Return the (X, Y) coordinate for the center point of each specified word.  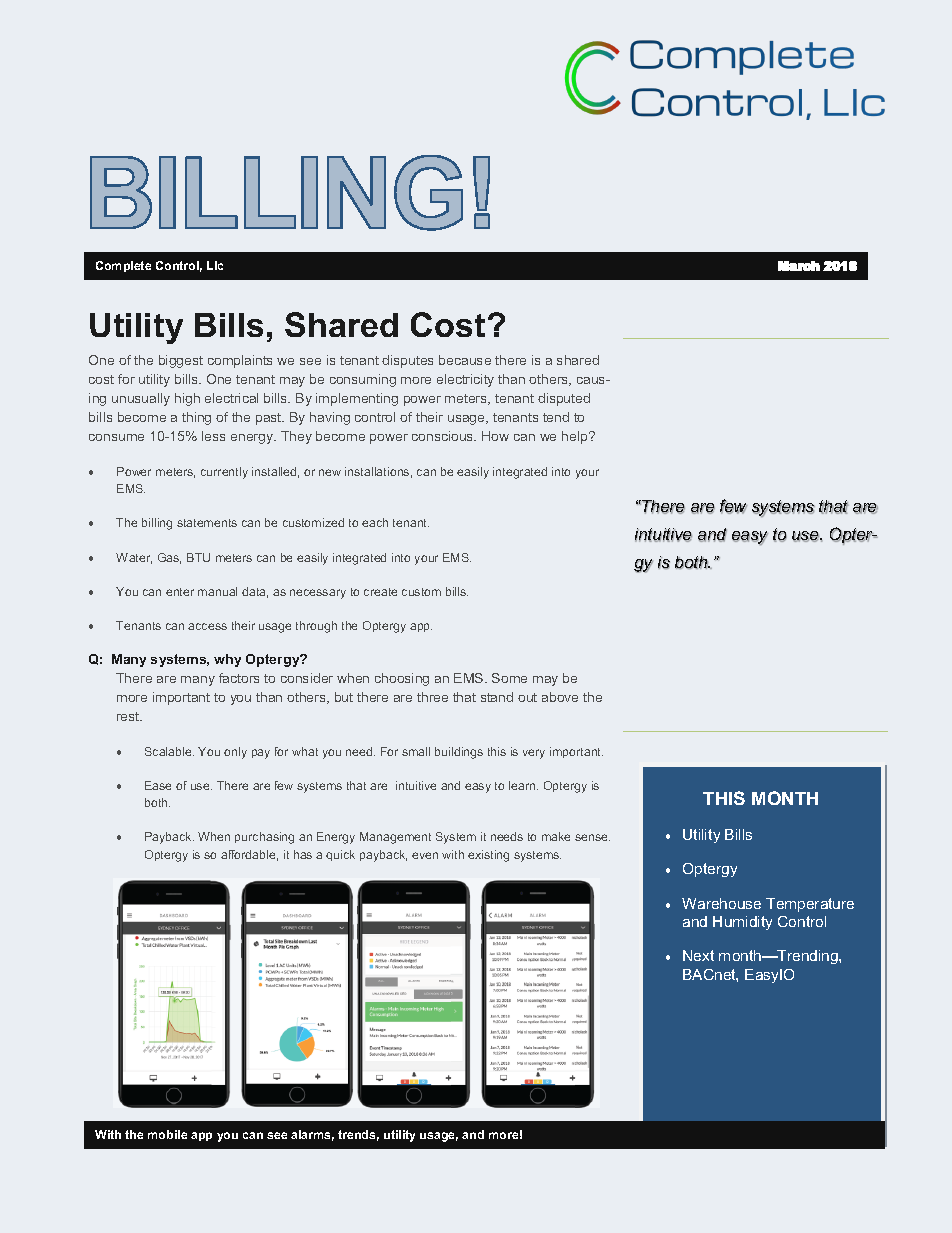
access (207, 626)
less (213, 436)
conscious (444, 436)
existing (488, 856)
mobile (167, 1134)
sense (592, 837)
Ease (158, 785)
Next (698, 955)
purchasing (264, 838)
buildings (459, 753)
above (560, 697)
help (576, 437)
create (380, 592)
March (799, 266)
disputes (407, 361)
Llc (215, 265)
